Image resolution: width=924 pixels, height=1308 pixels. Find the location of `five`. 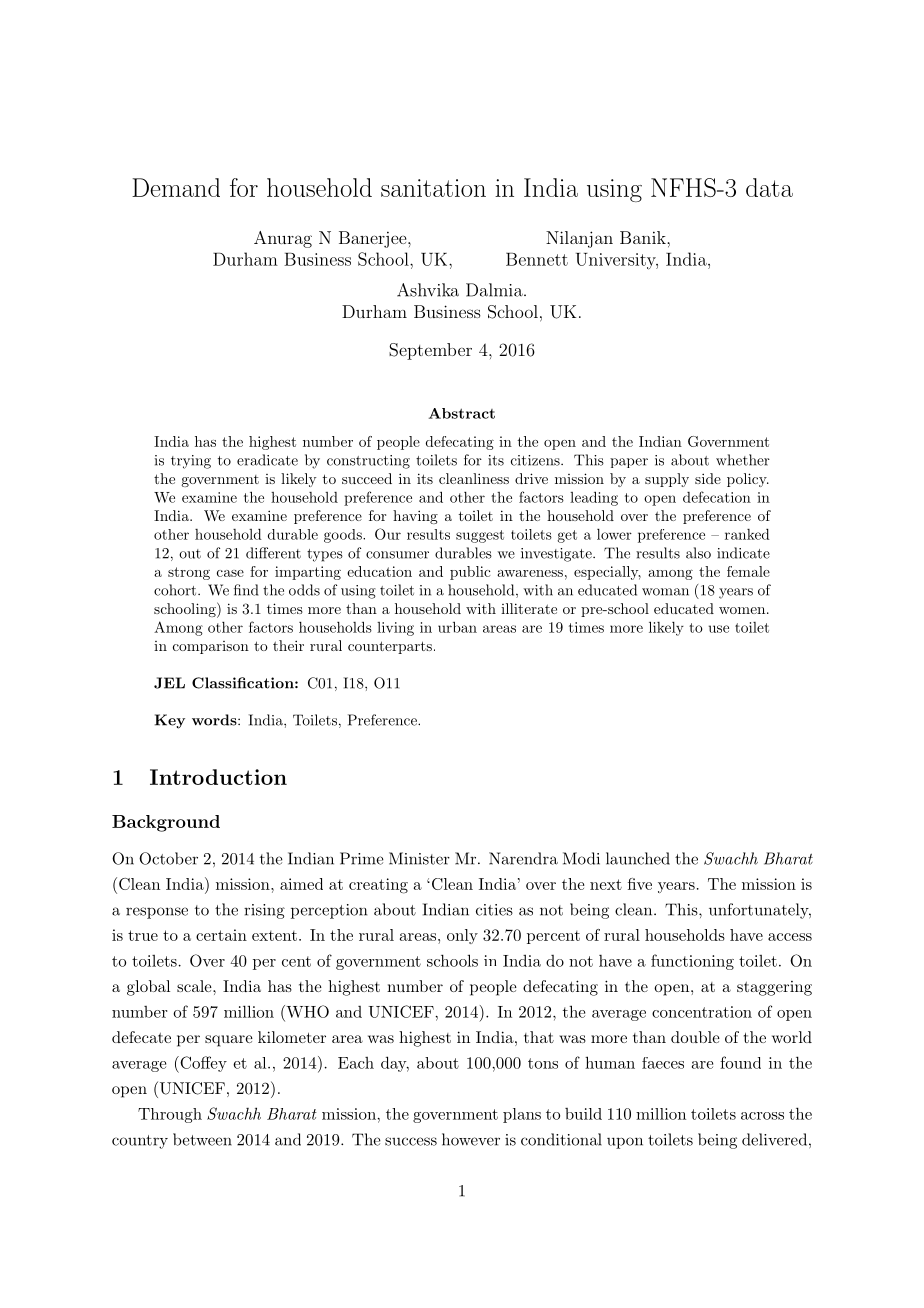

five is located at coordinates (640, 884).
